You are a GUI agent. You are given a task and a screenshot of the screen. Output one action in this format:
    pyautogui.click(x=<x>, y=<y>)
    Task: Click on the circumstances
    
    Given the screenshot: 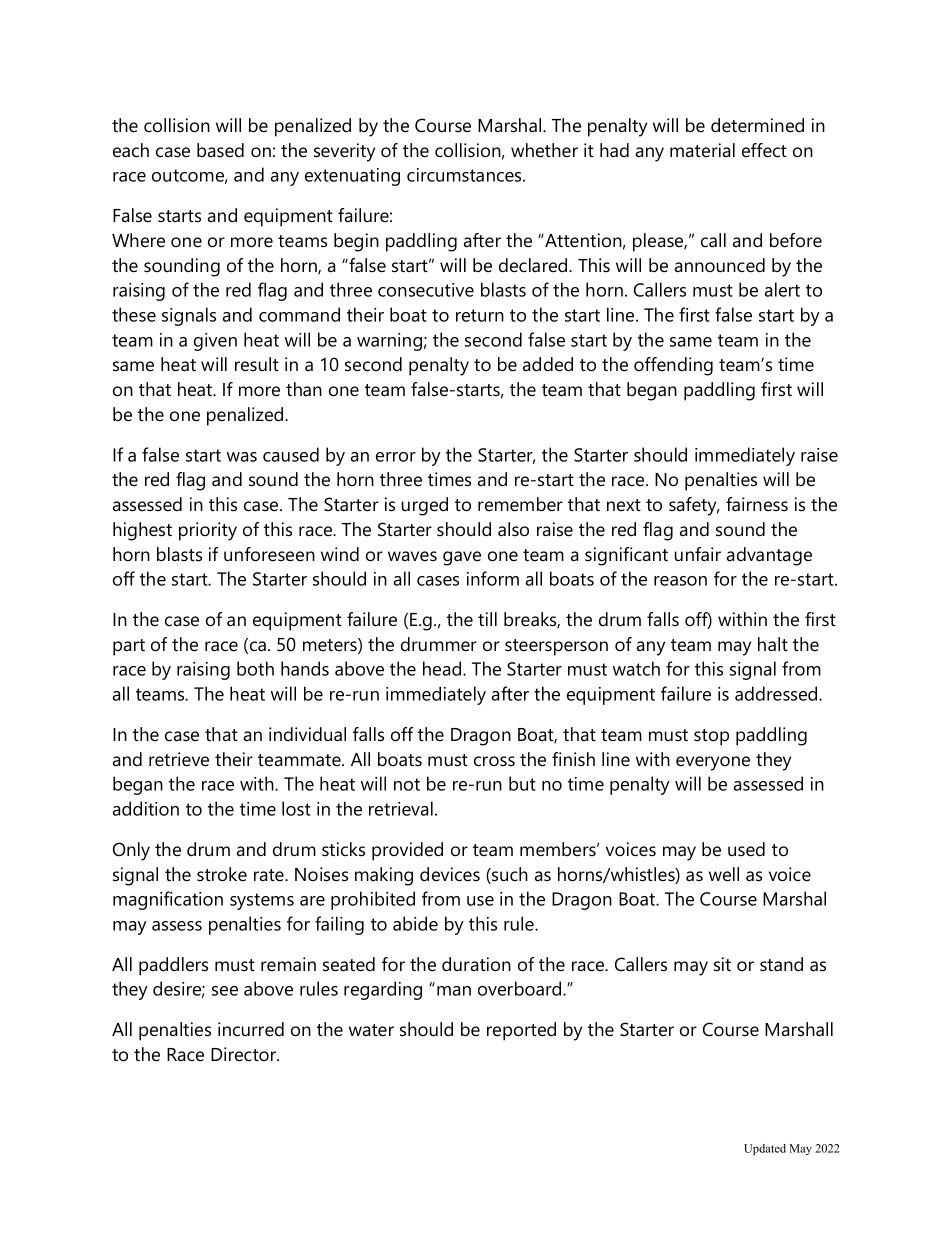 What is the action you would take?
    pyautogui.click(x=465, y=175)
